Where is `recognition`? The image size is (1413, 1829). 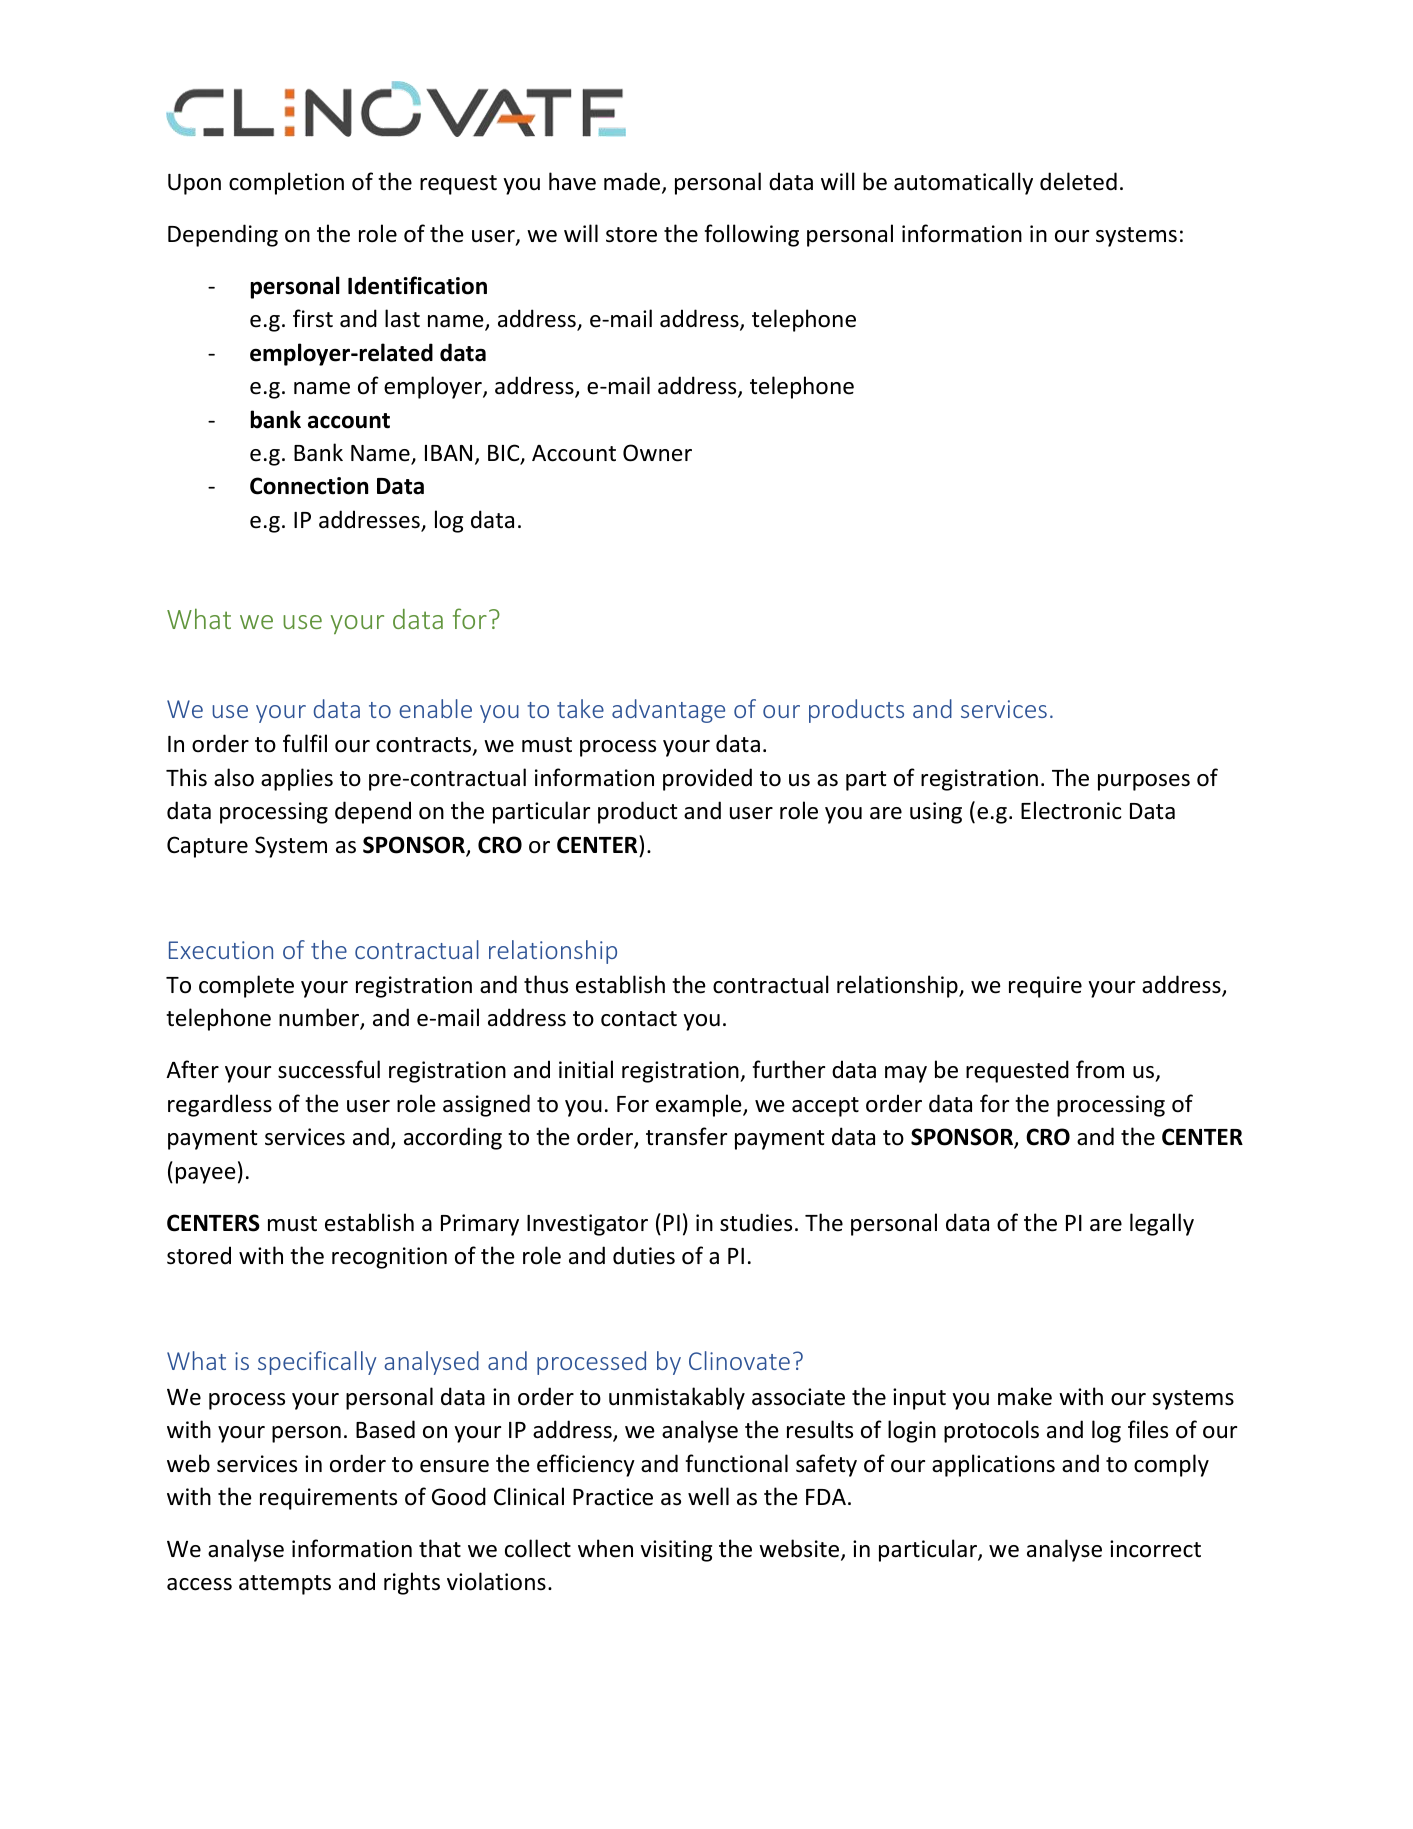 recognition is located at coordinates (389, 1258).
